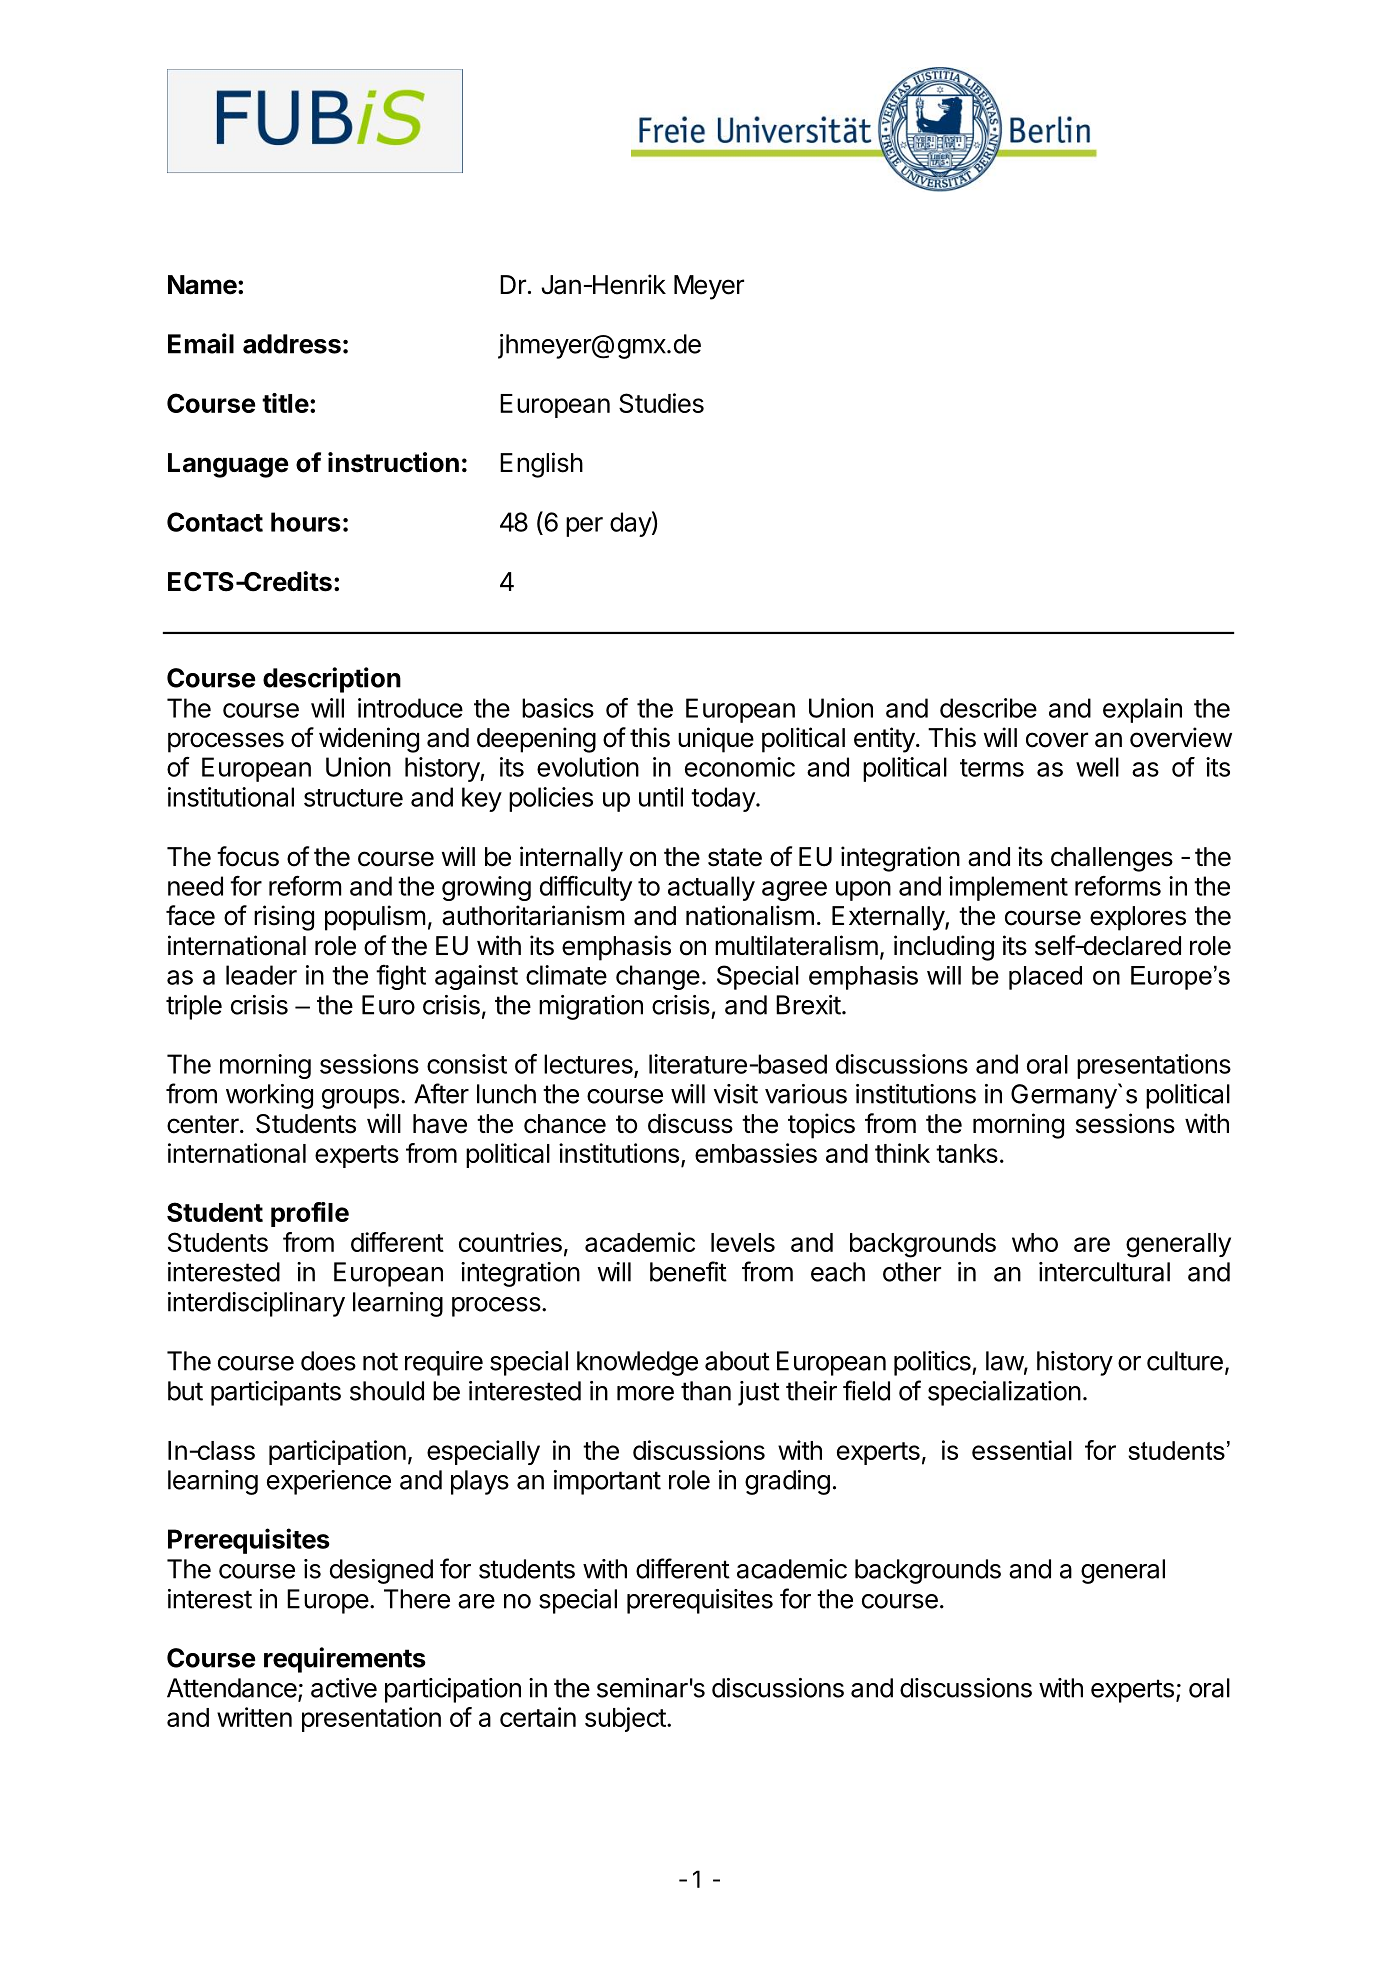  I want to click on Studies, so click(661, 403).
